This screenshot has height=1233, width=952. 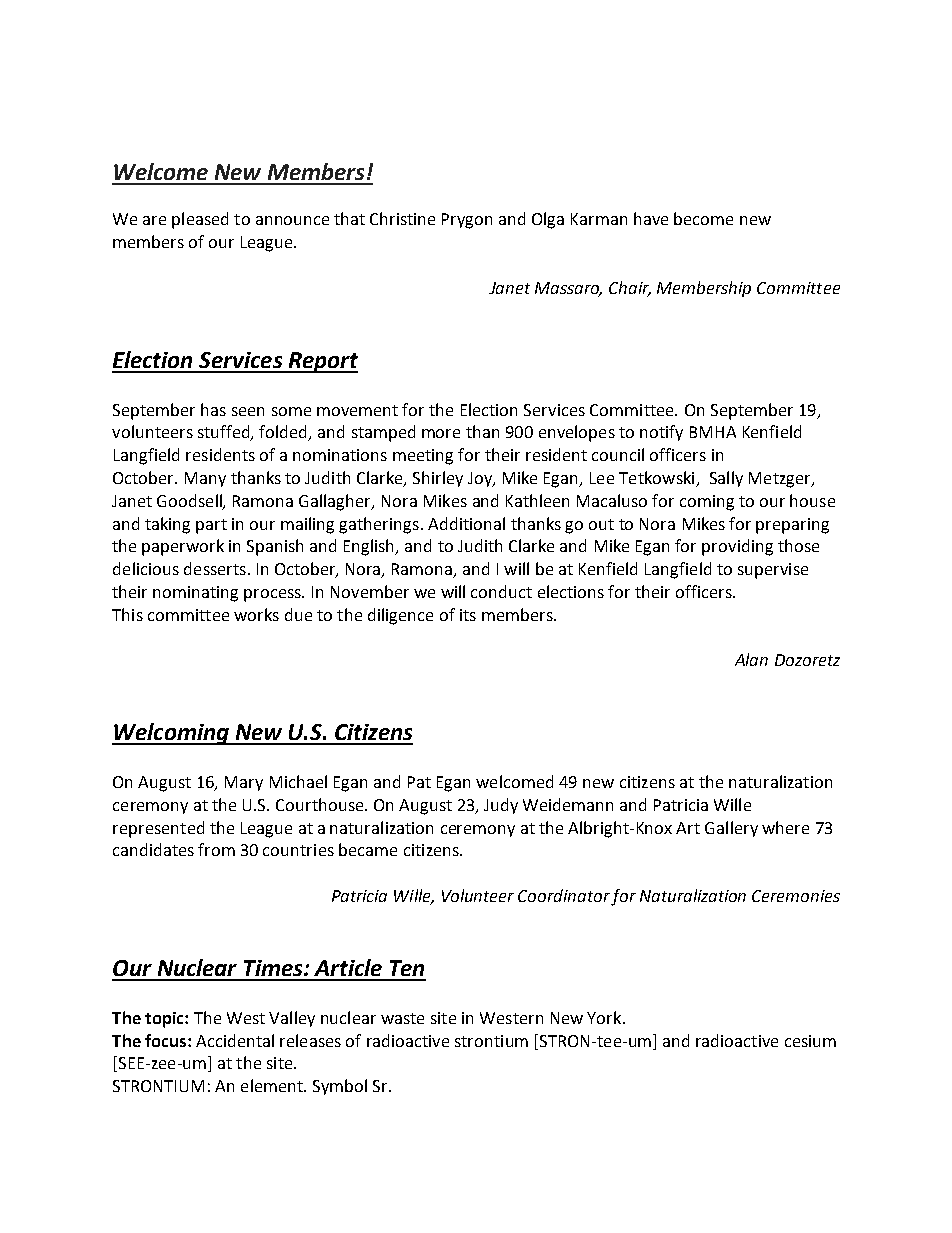 I want to click on cesium, so click(x=810, y=1041).
